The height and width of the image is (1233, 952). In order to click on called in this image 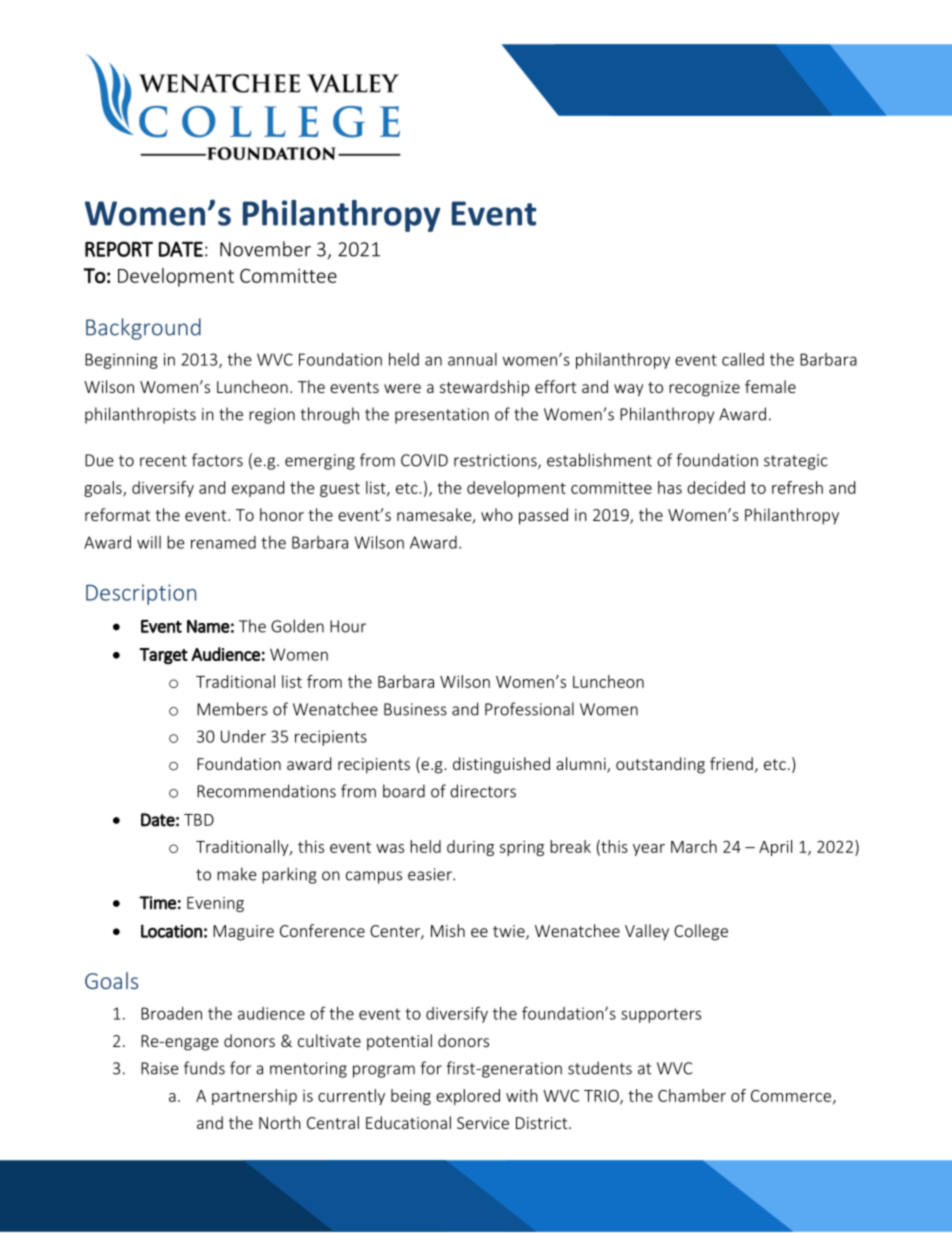, I will do `click(743, 359)`.
